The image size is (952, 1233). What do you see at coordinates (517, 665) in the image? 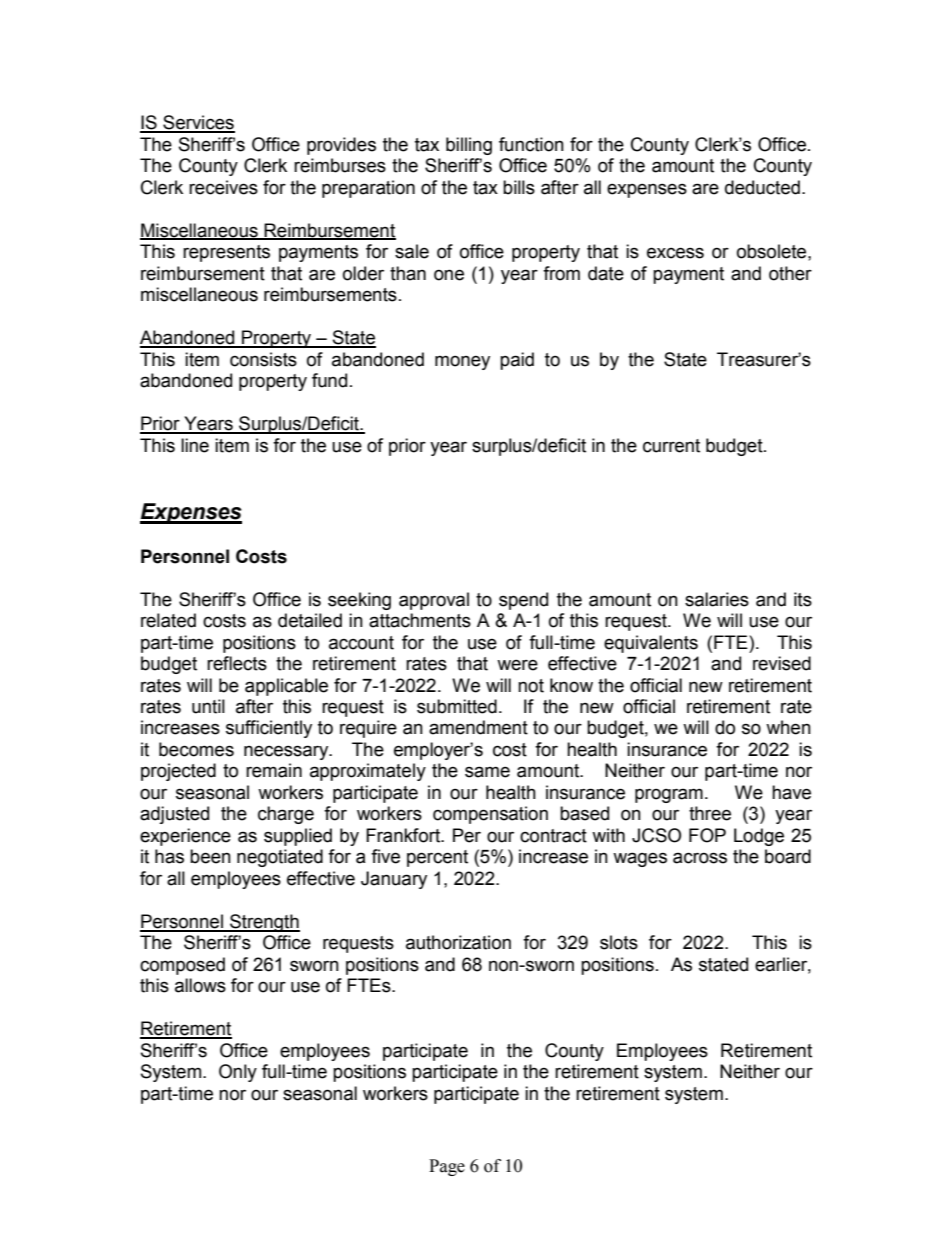
I see `were` at bounding box center [517, 665].
